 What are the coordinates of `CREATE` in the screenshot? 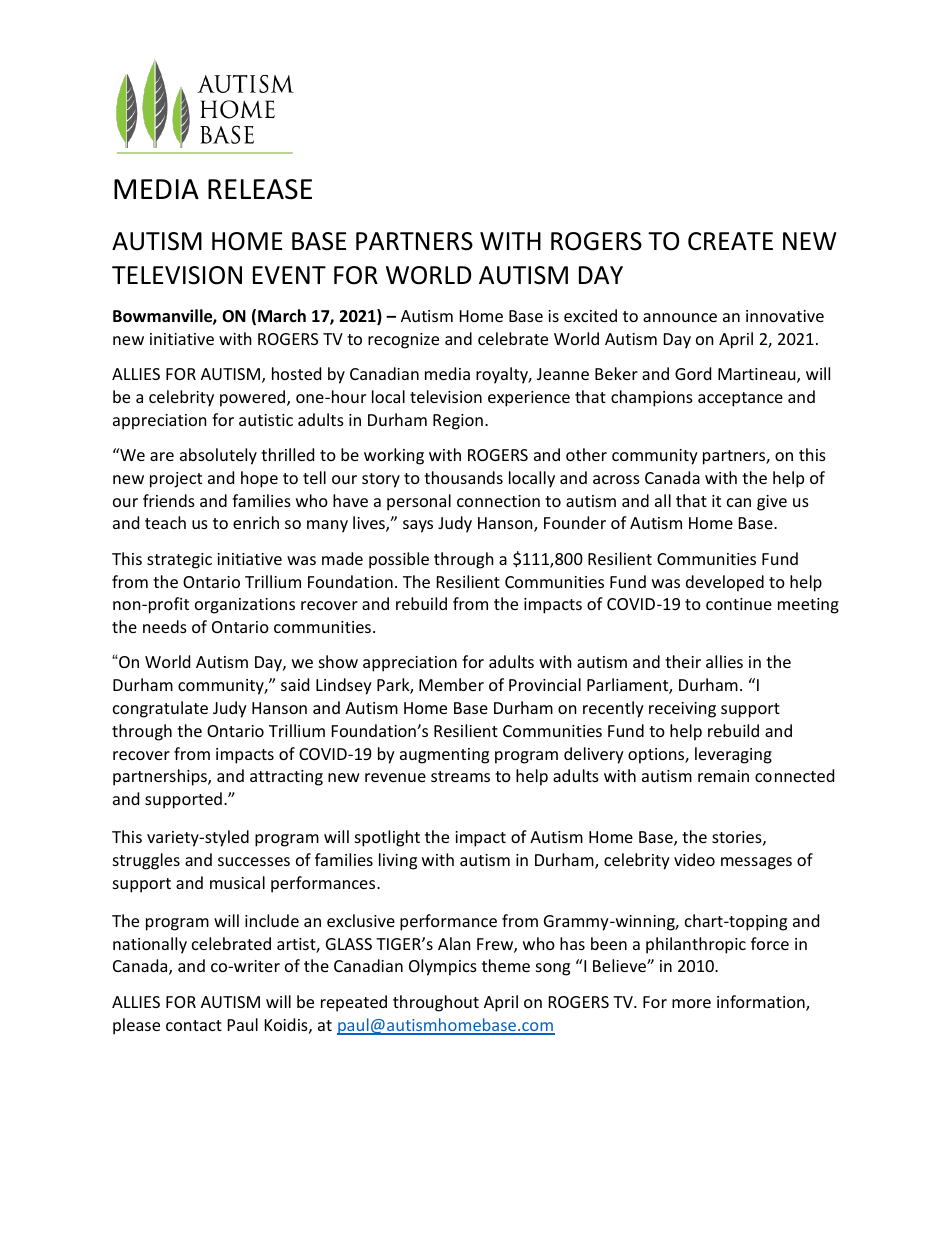 It's located at (730, 241).
